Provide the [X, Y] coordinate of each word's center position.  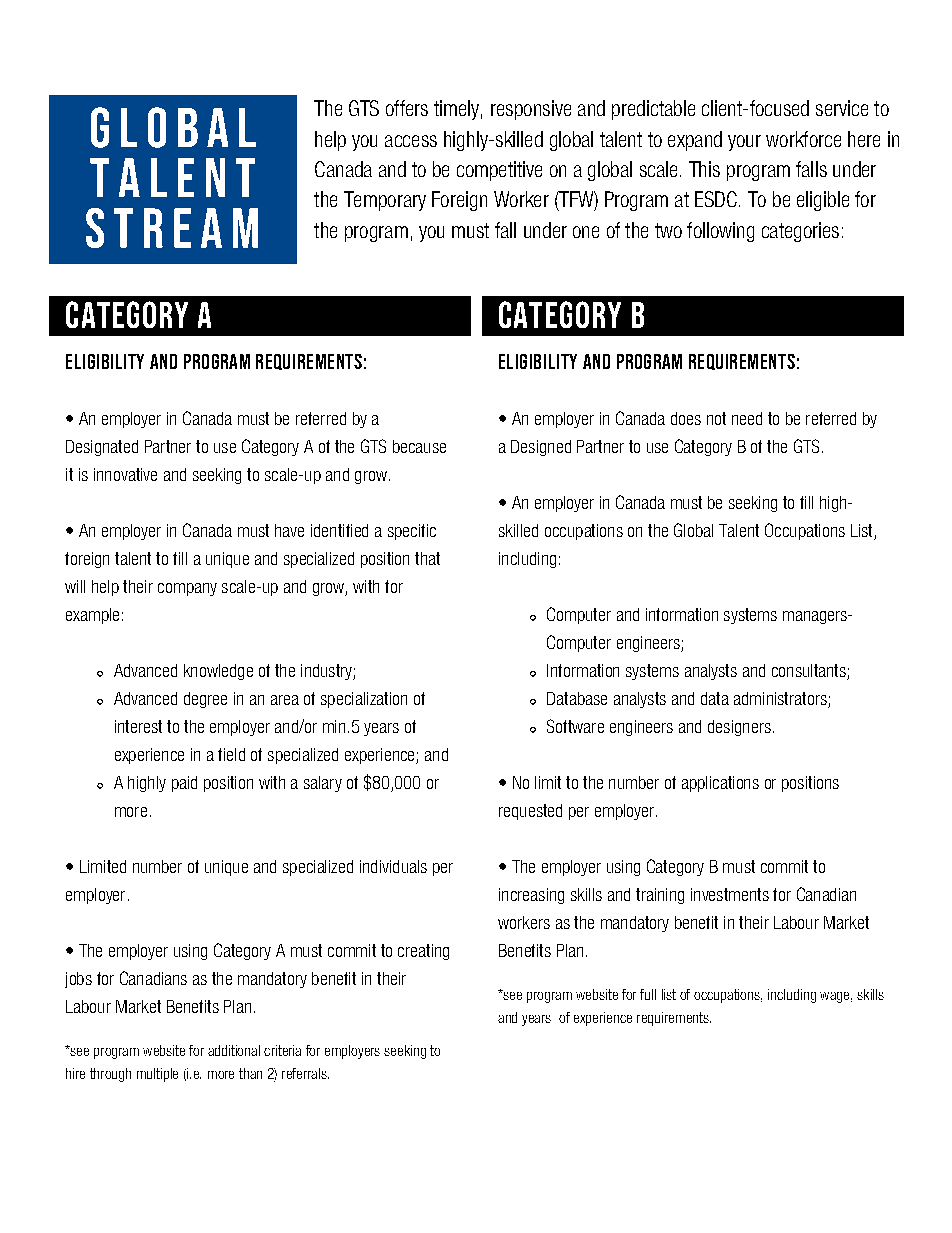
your [744, 143]
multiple [157, 1075]
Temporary [385, 201]
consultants [810, 672]
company [187, 589]
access [411, 141]
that [427, 558]
